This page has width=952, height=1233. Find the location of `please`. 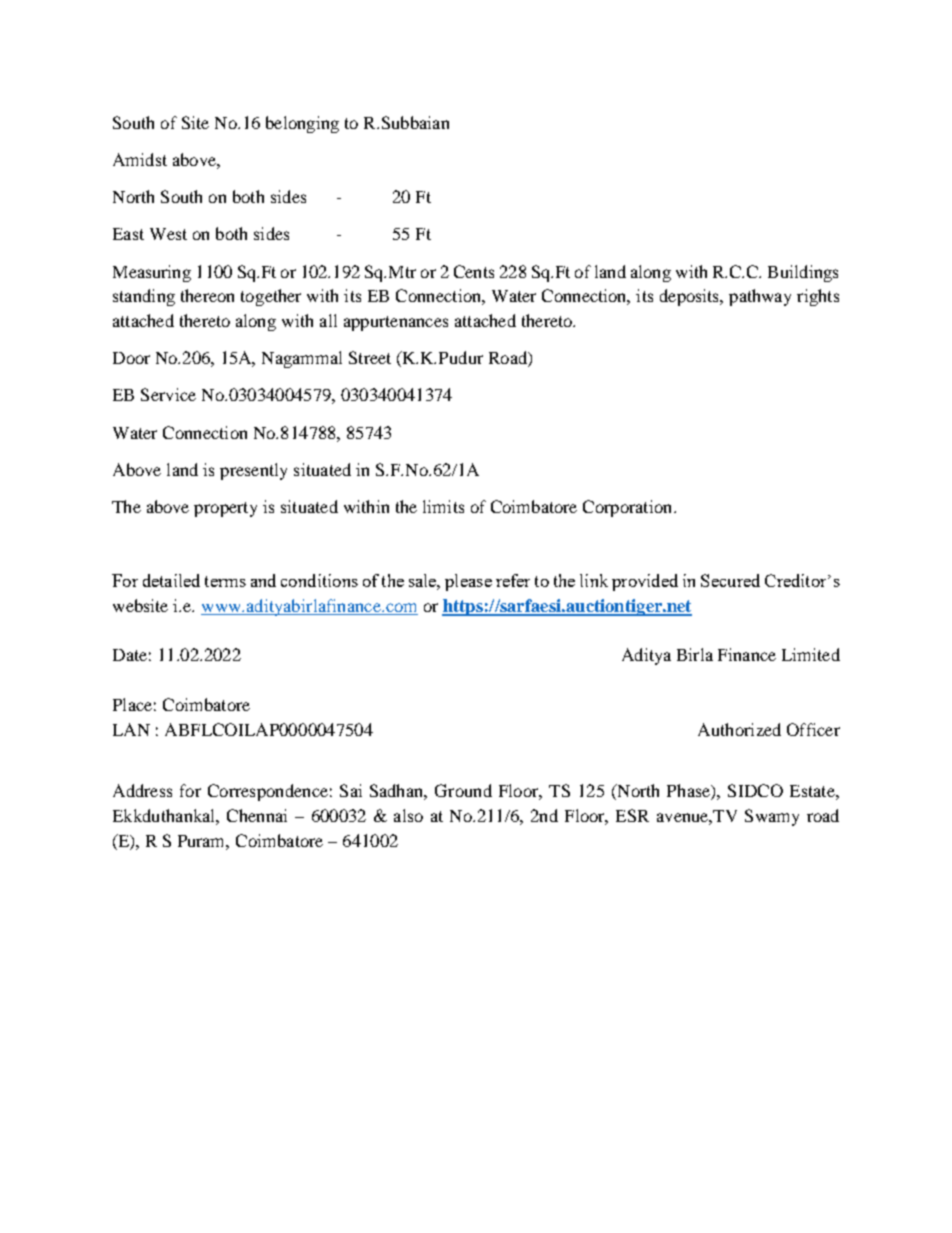

please is located at coordinates (468, 582).
